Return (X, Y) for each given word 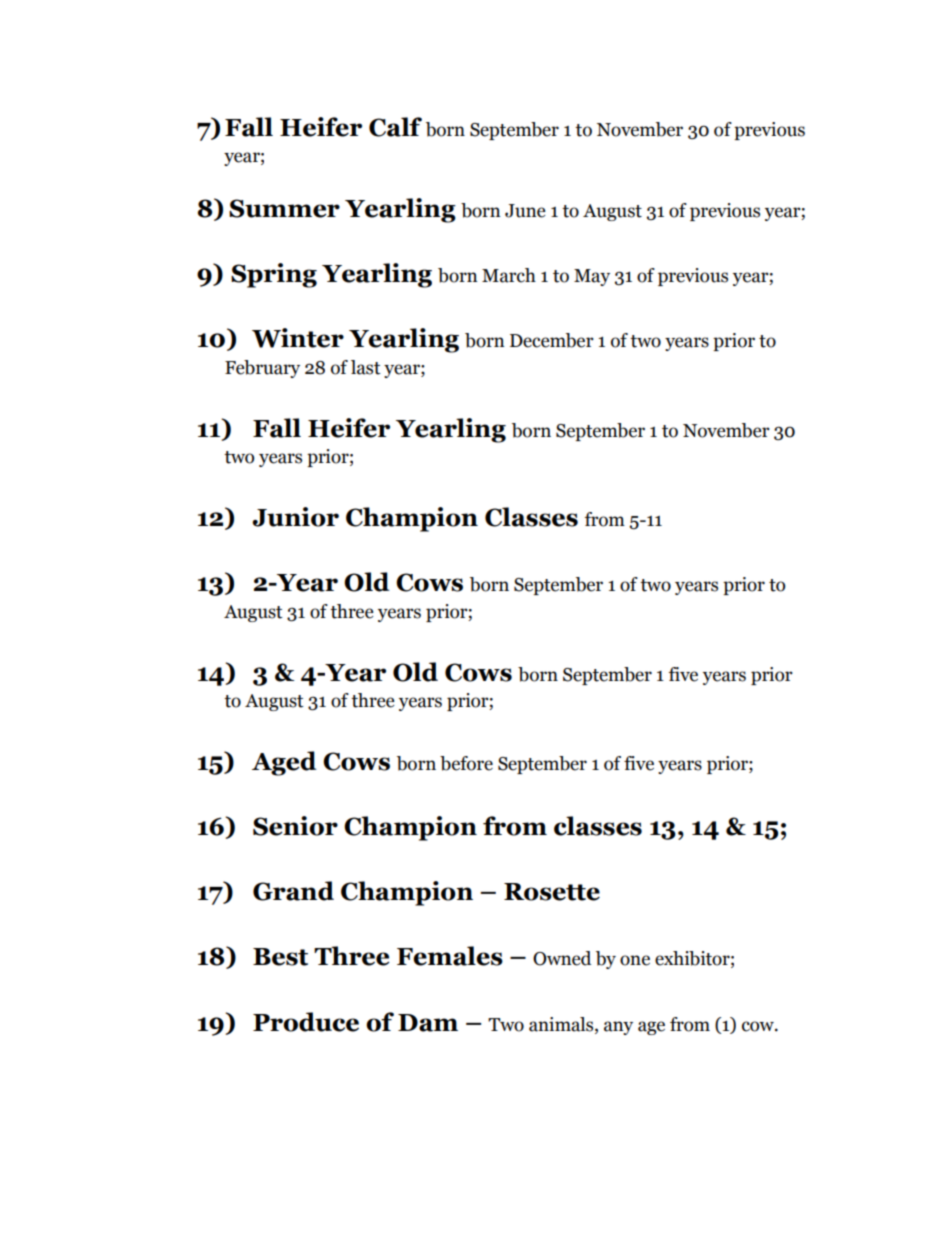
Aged (284, 763)
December (552, 340)
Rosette (552, 892)
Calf (395, 127)
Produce (306, 1022)
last (366, 367)
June (525, 211)
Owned (562, 958)
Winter (298, 338)
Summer (284, 208)
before (466, 763)
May (592, 277)
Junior (295, 517)
